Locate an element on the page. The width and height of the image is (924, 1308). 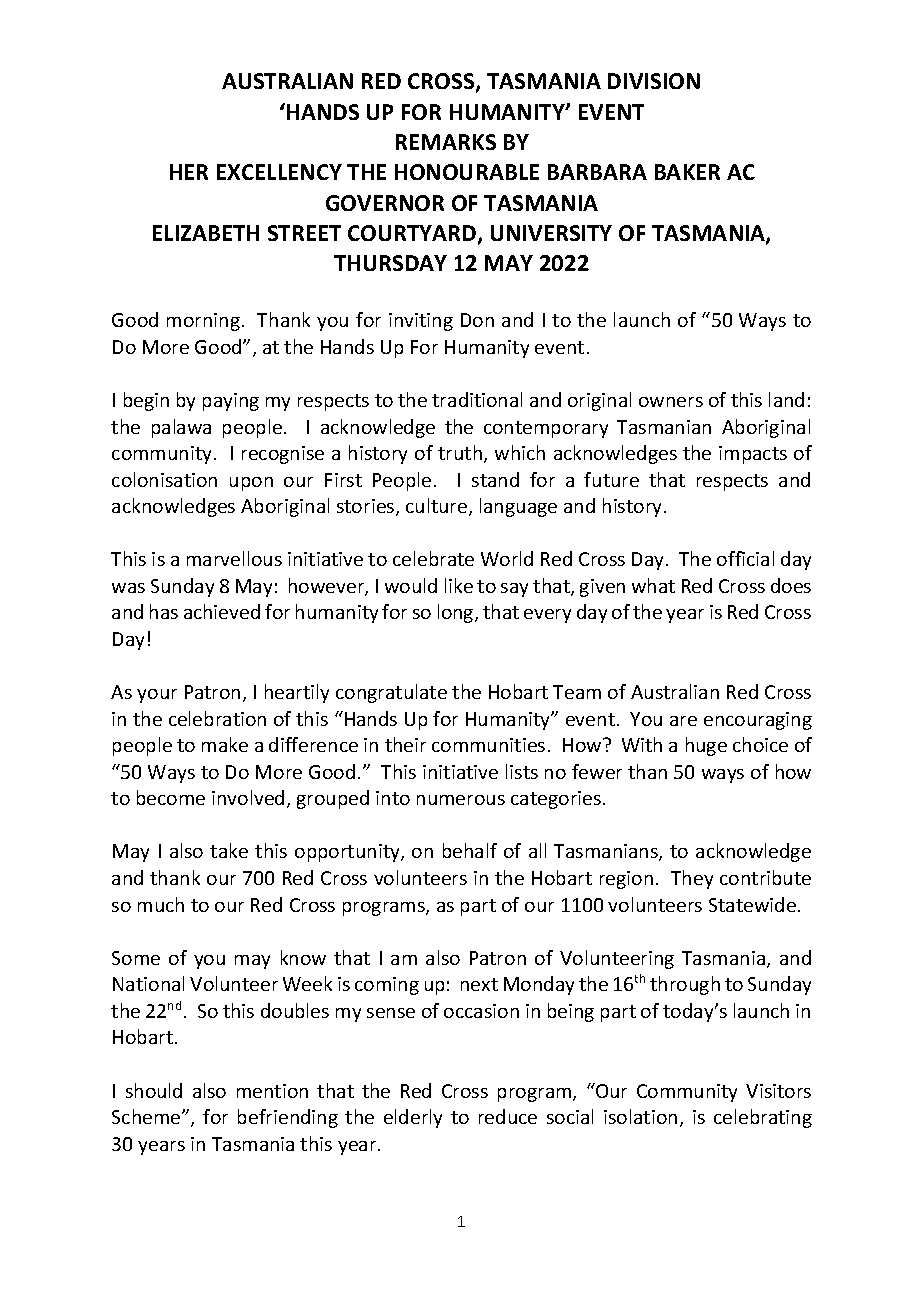
achieved is located at coordinates (222, 611).
